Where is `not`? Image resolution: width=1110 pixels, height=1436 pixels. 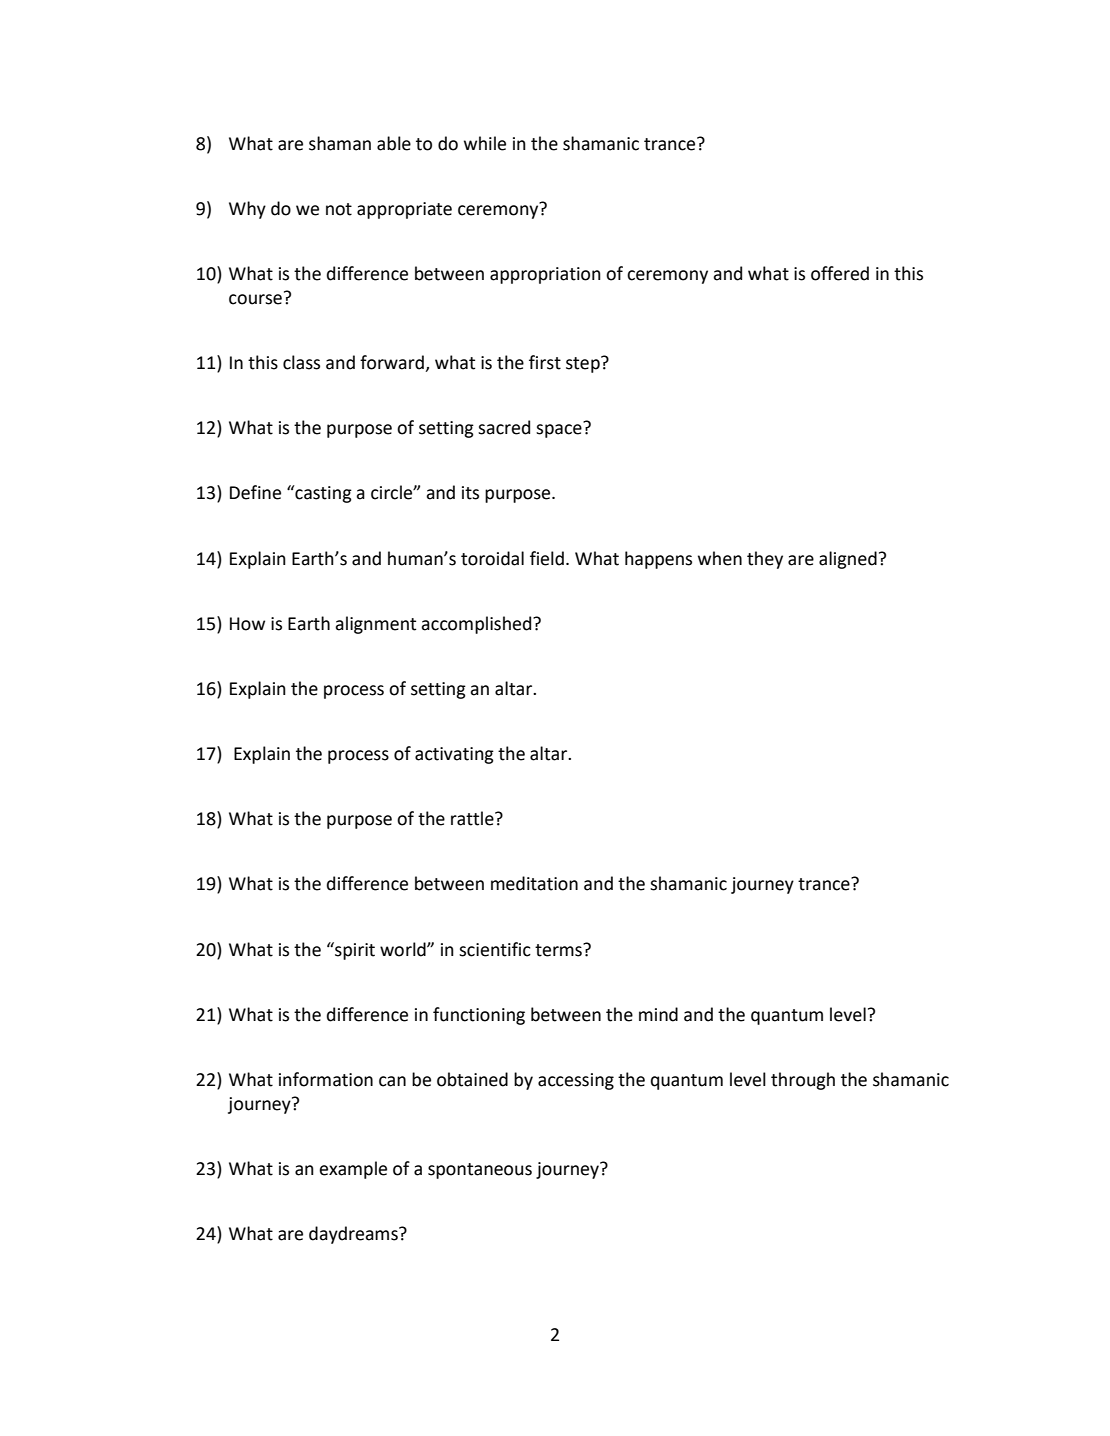 not is located at coordinates (339, 209).
